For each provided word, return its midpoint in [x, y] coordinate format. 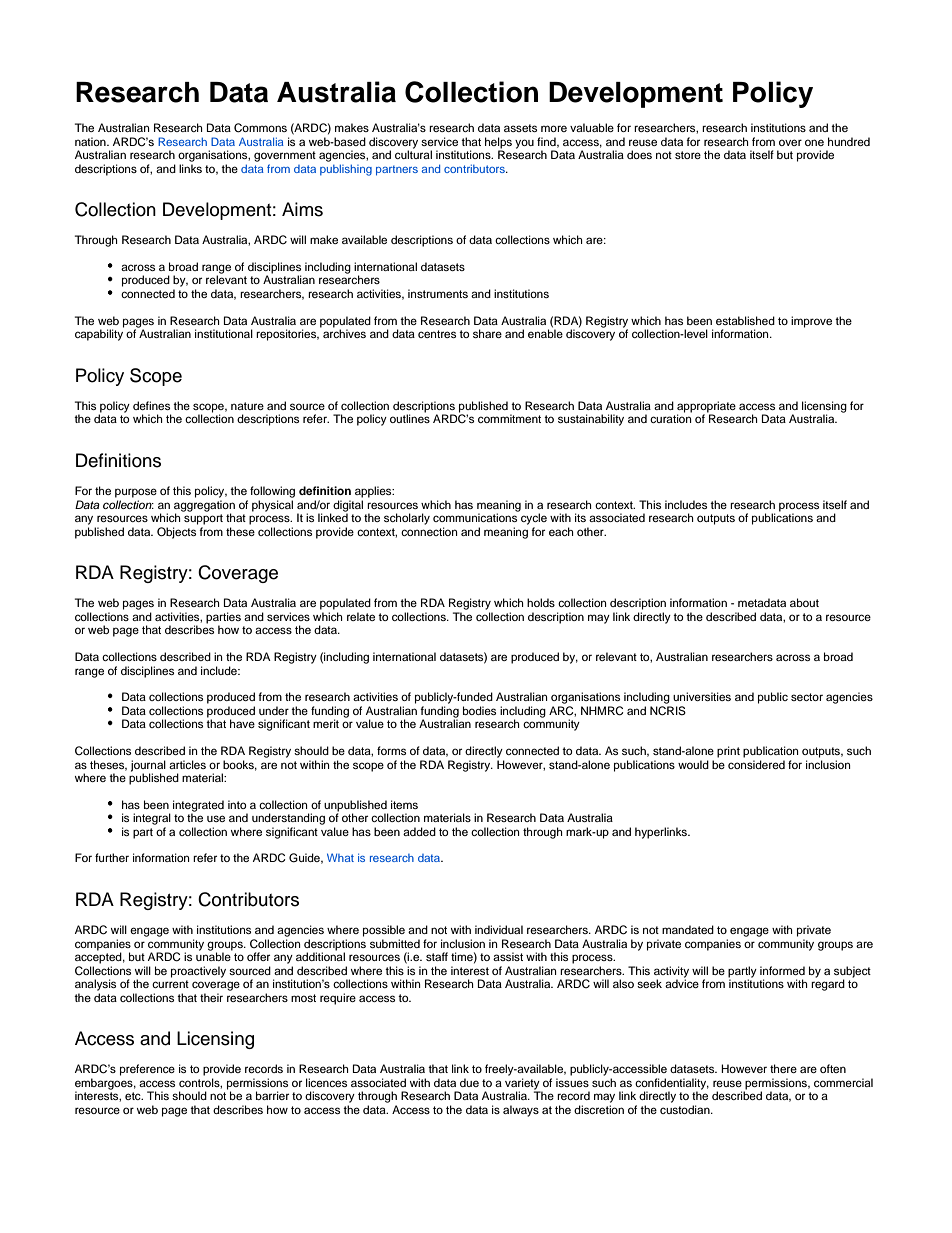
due [469, 1082]
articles [187, 764]
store [688, 155]
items [404, 804]
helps [498, 143]
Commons [260, 128]
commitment [509, 418]
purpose [136, 493]
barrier [272, 1095]
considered [756, 764]
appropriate [706, 408]
